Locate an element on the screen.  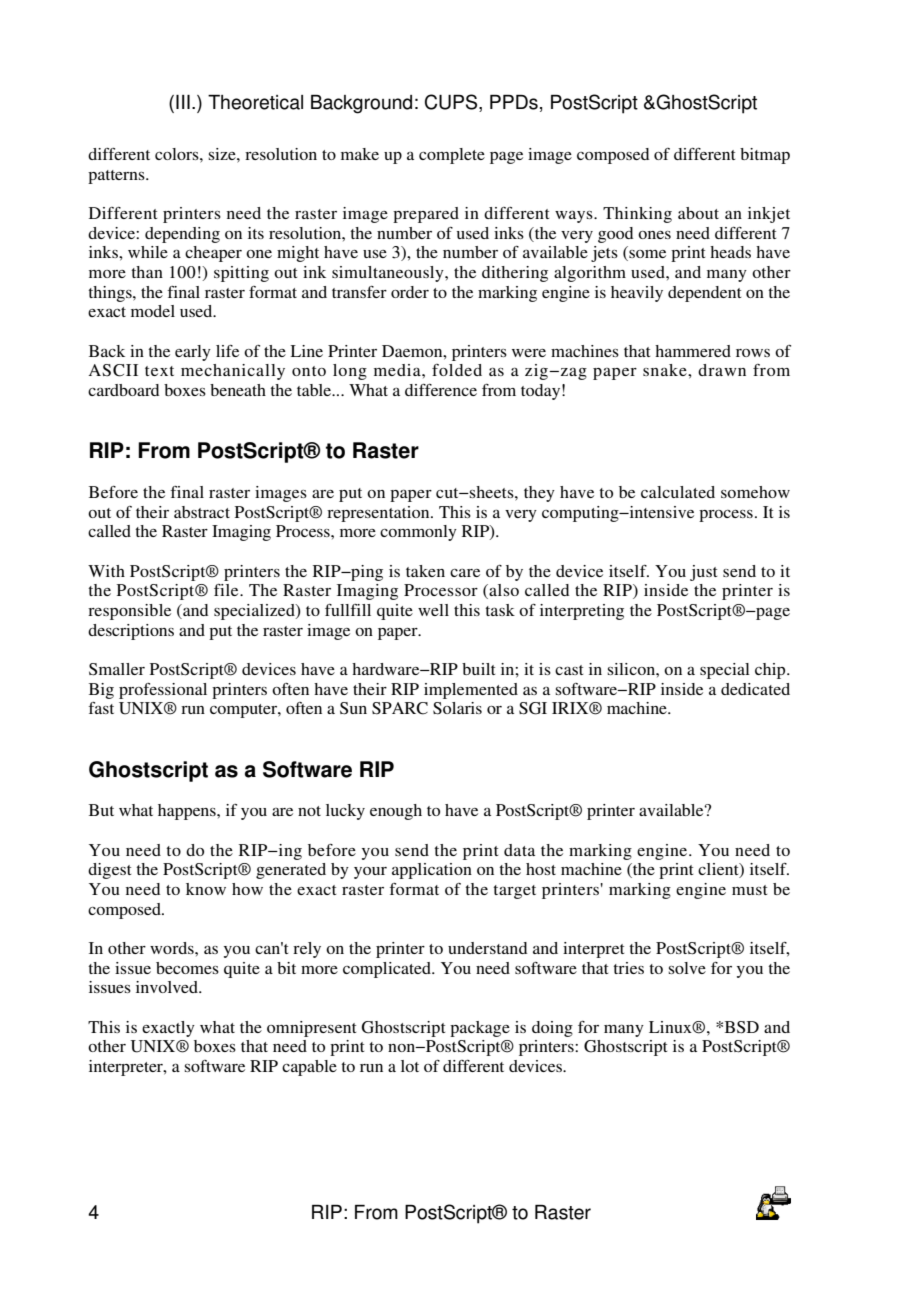
happens is located at coordinates (188, 812).
